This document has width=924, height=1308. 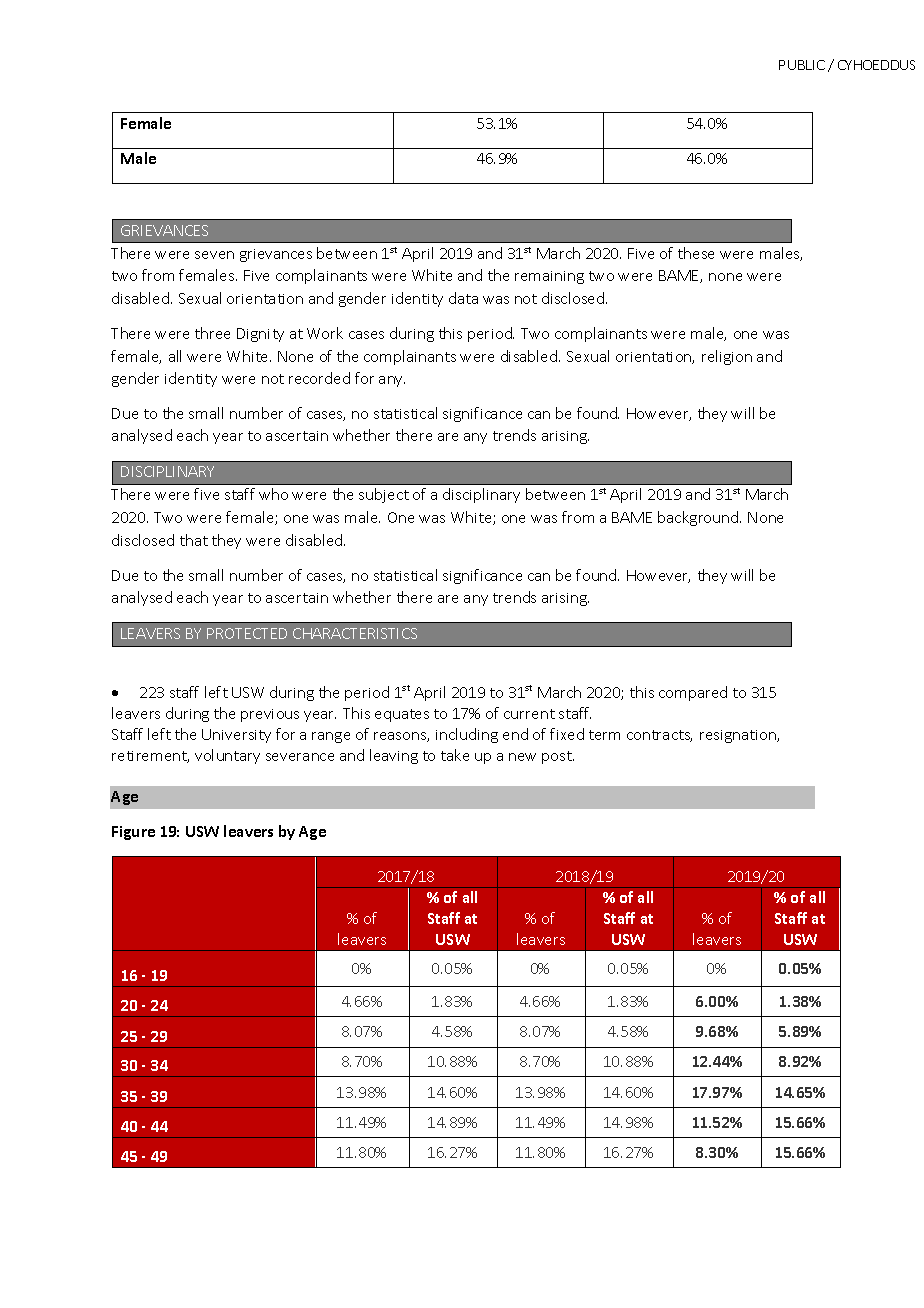 I want to click on subject, so click(x=384, y=495).
